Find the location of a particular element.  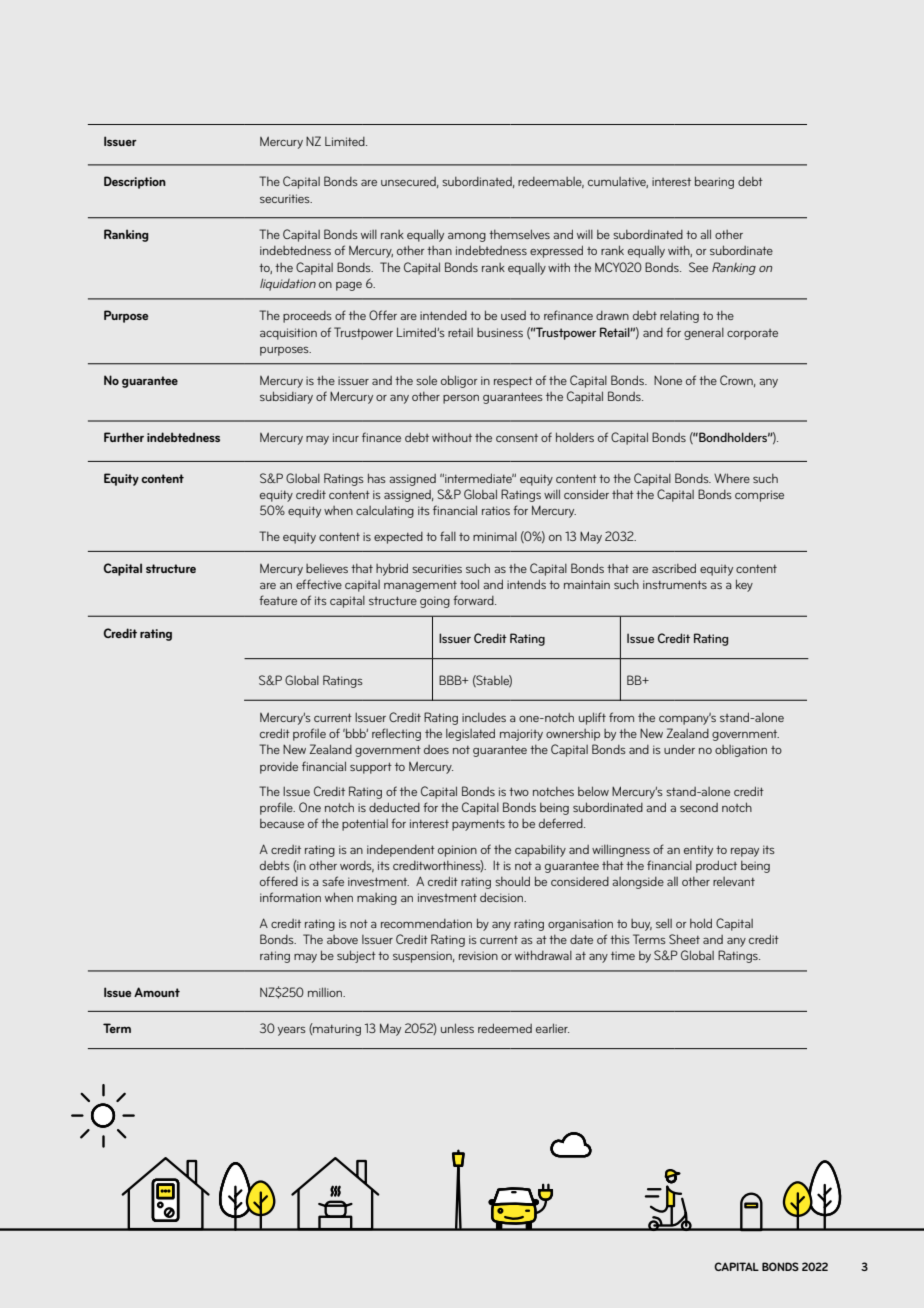

going is located at coordinates (435, 602).
